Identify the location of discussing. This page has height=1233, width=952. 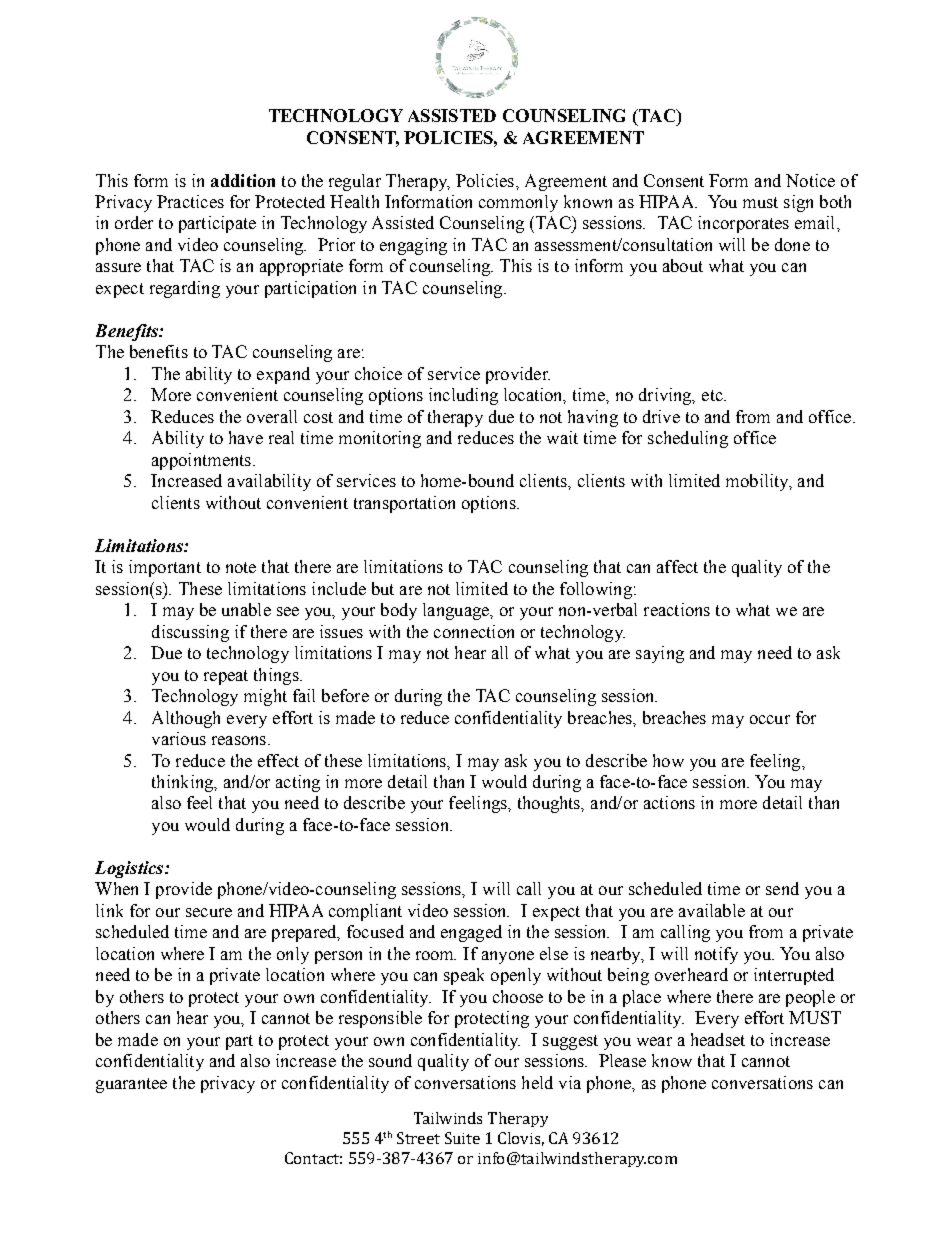
(190, 633).
